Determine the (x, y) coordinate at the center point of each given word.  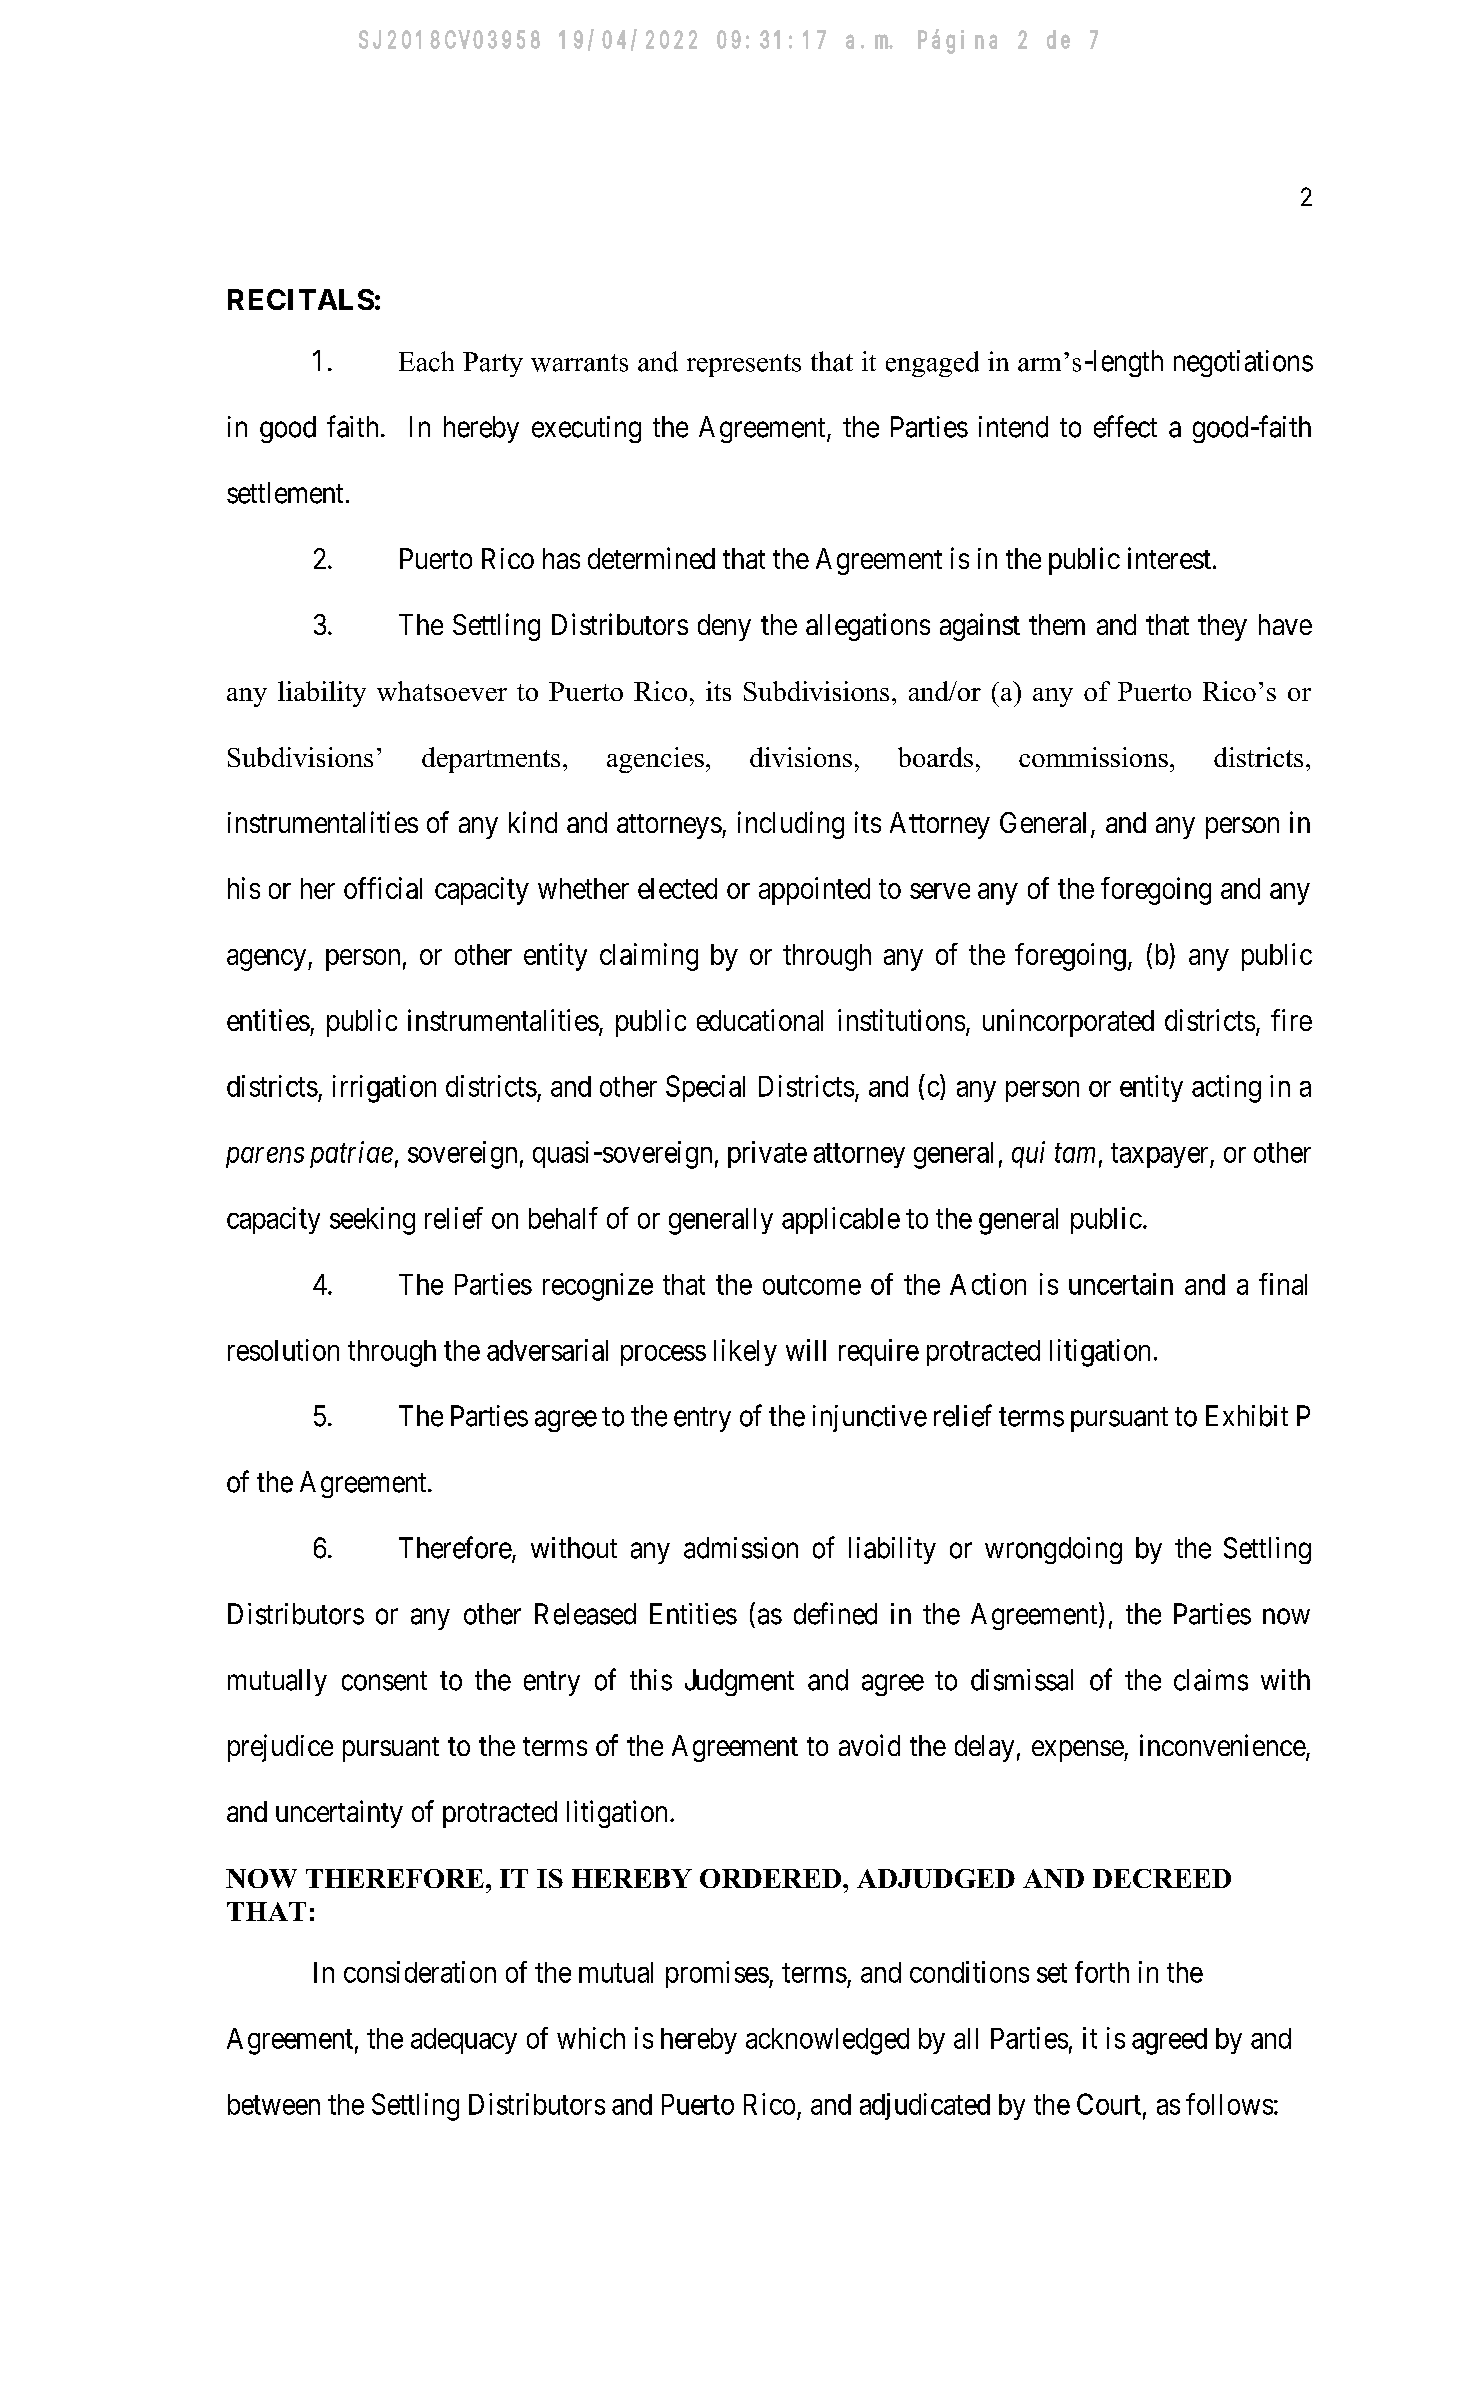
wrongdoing (1053, 1550)
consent (384, 1681)
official (383, 888)
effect (1125, 426)
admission (741, 1548)
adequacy (464, 2041)
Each (426, 361)
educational (760, 1020)
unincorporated (1068, 1023)
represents (744, 365)
